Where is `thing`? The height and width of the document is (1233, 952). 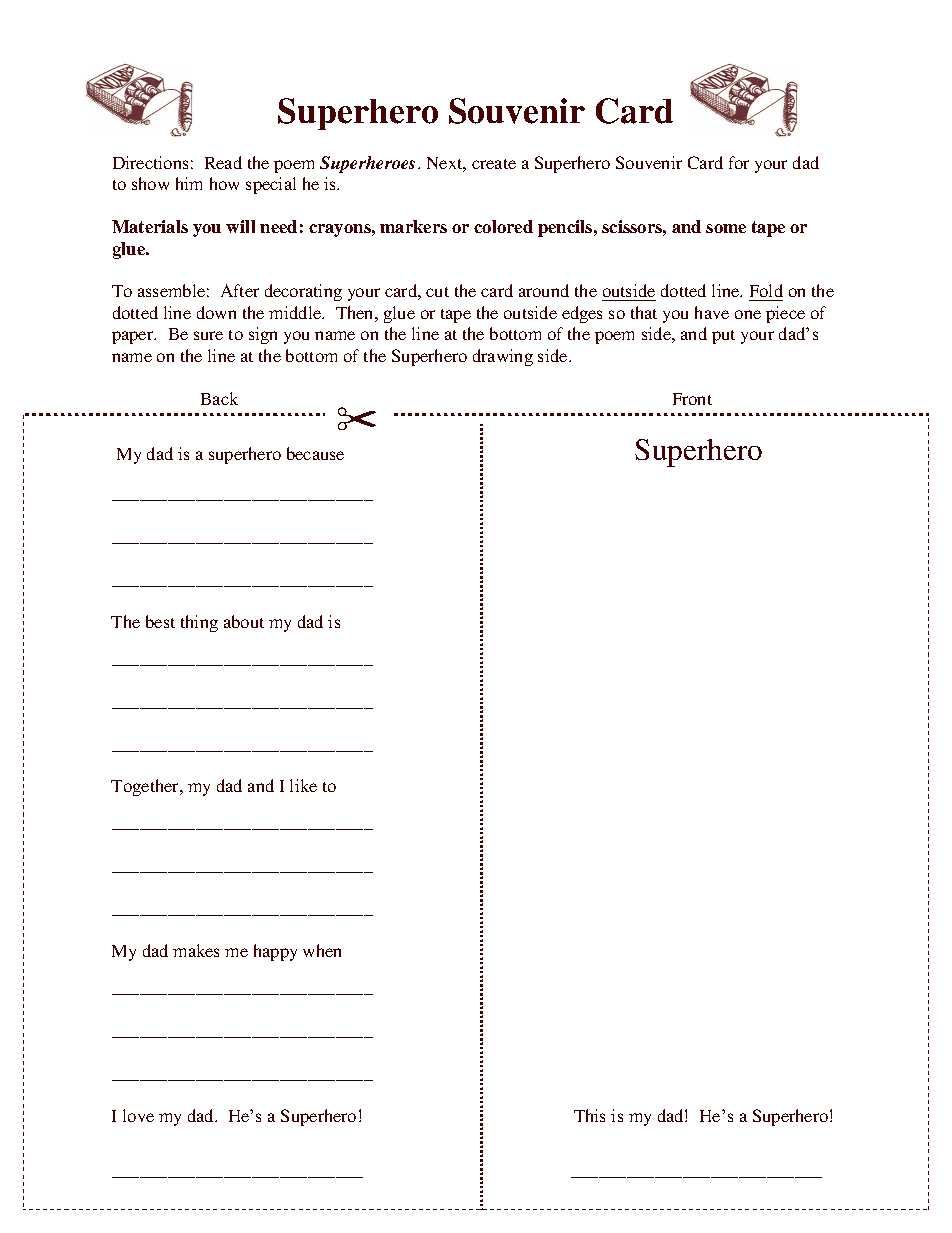 thing is located at coordinates (199, 623).
